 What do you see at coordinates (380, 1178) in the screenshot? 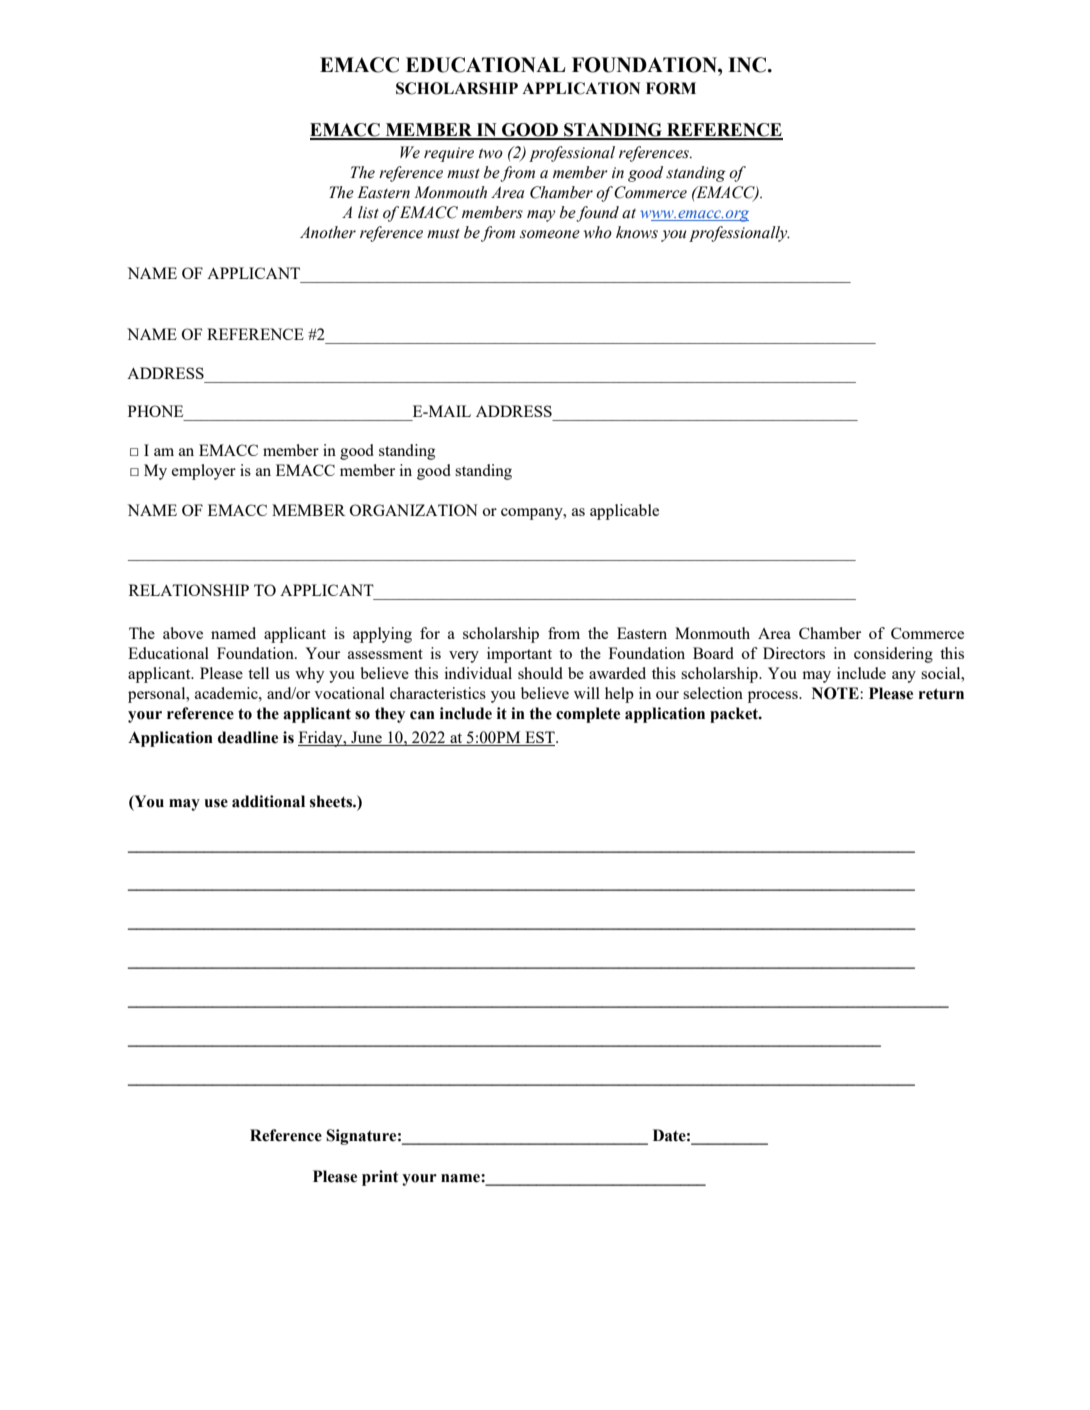
I see `print` at bounding box center [380, 1178].
